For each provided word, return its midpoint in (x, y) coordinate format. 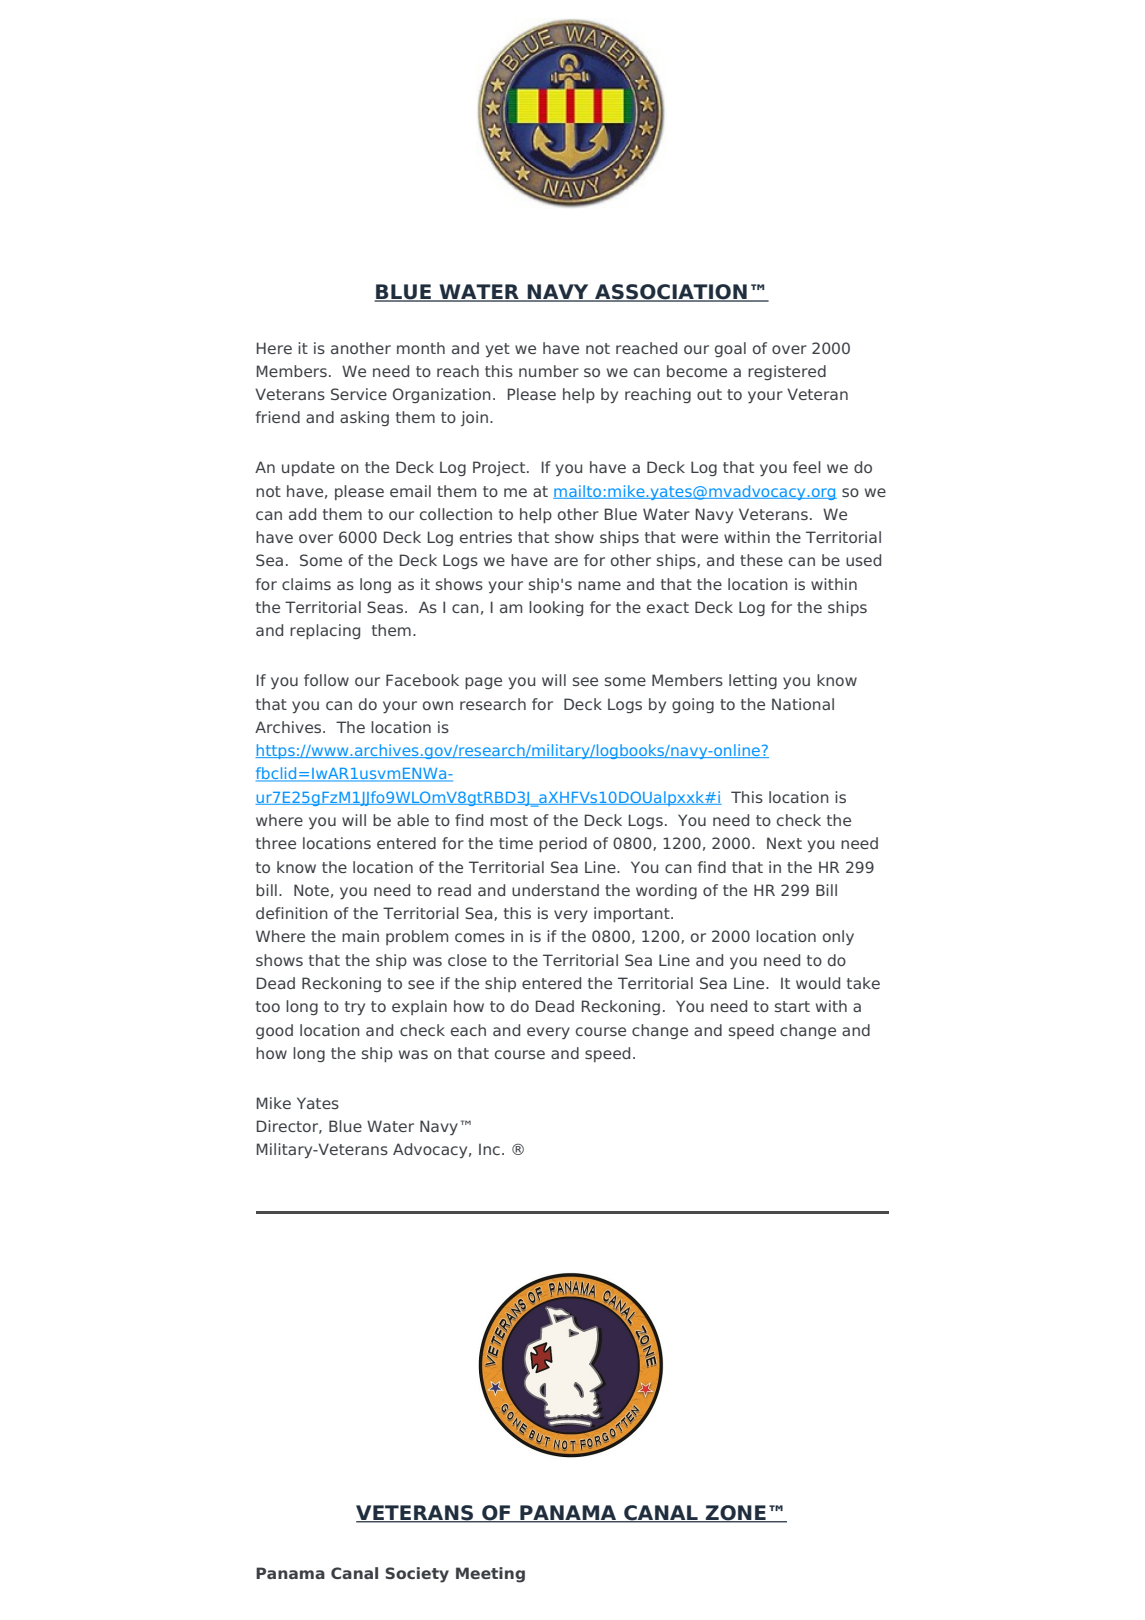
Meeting (490, 1575)
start (792, 1006)
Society (417, 1575)
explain (419, 1007)
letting (753, 681)
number (549, 371)
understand (555, 890)
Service (359, 394)
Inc (489, 1149)
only (838, 938)
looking (556, 608)
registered (787, 372)
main (360, 936)
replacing (325, 631)
